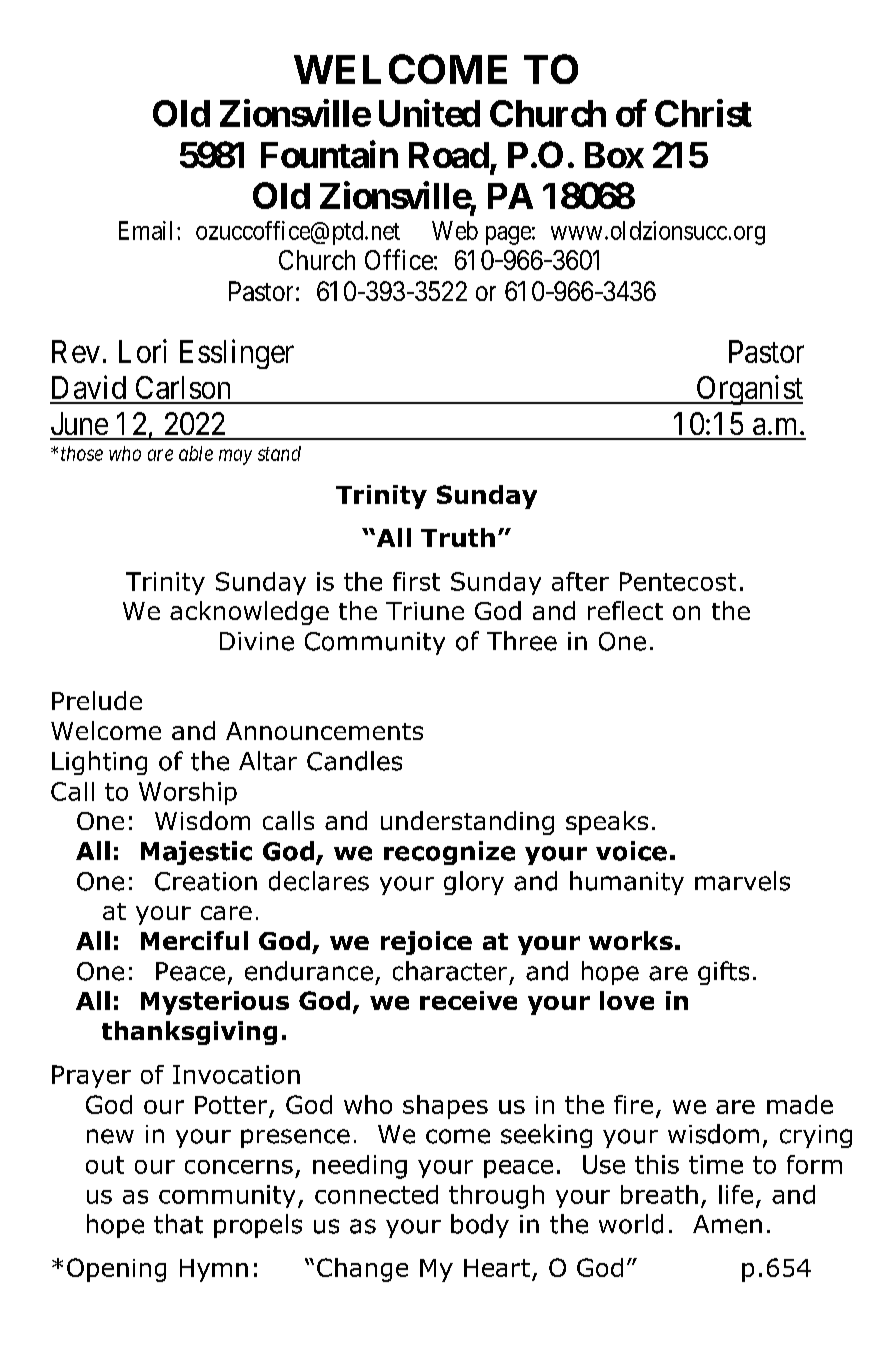 The height and width of the screenshot is (1372, 887). What do you see at coordinates (449, 853) in the screenshot?
I see `recognize` at bounding box center [449, 853].
